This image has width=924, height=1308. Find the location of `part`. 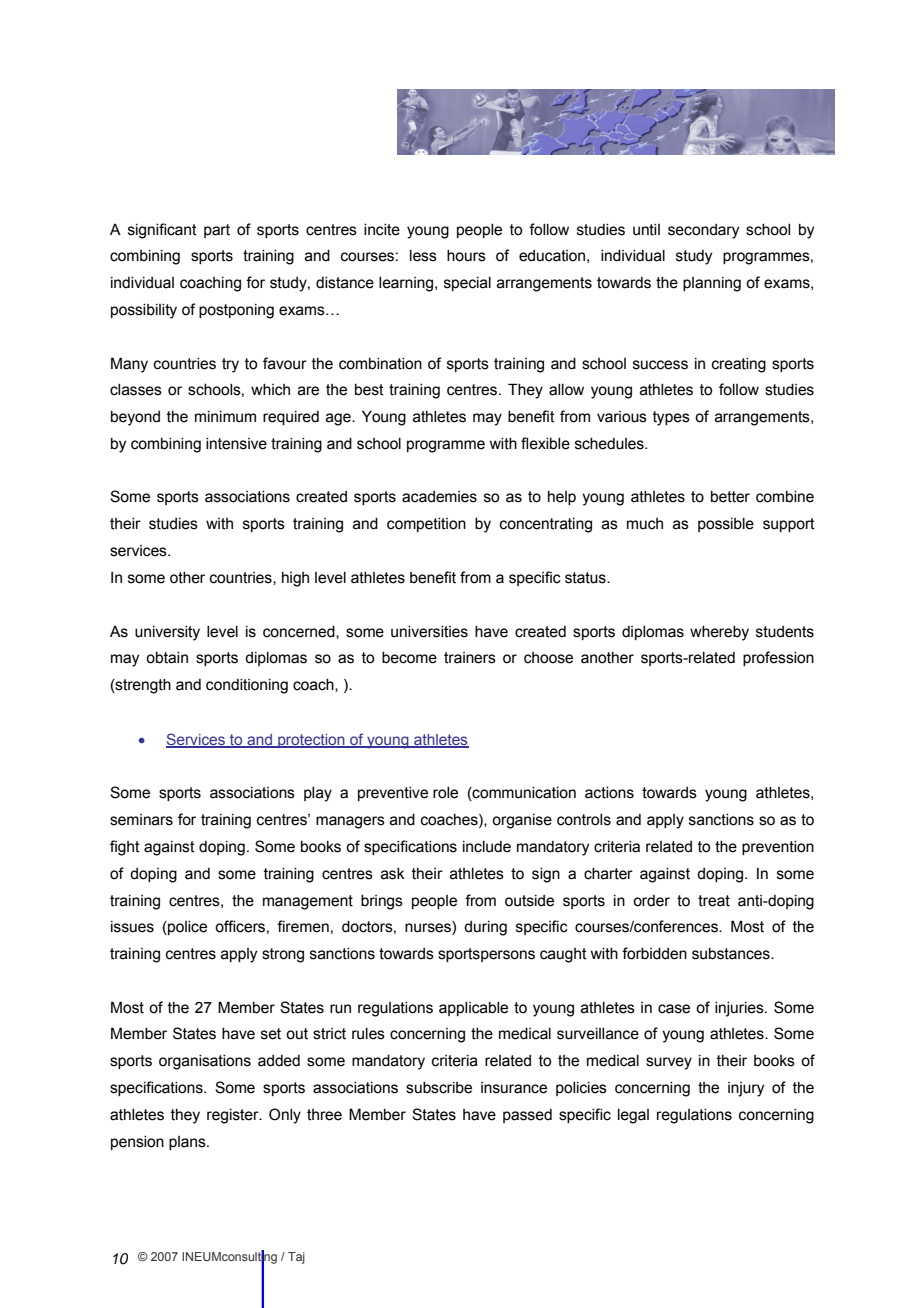

part is located at coordinates (217, 231).
